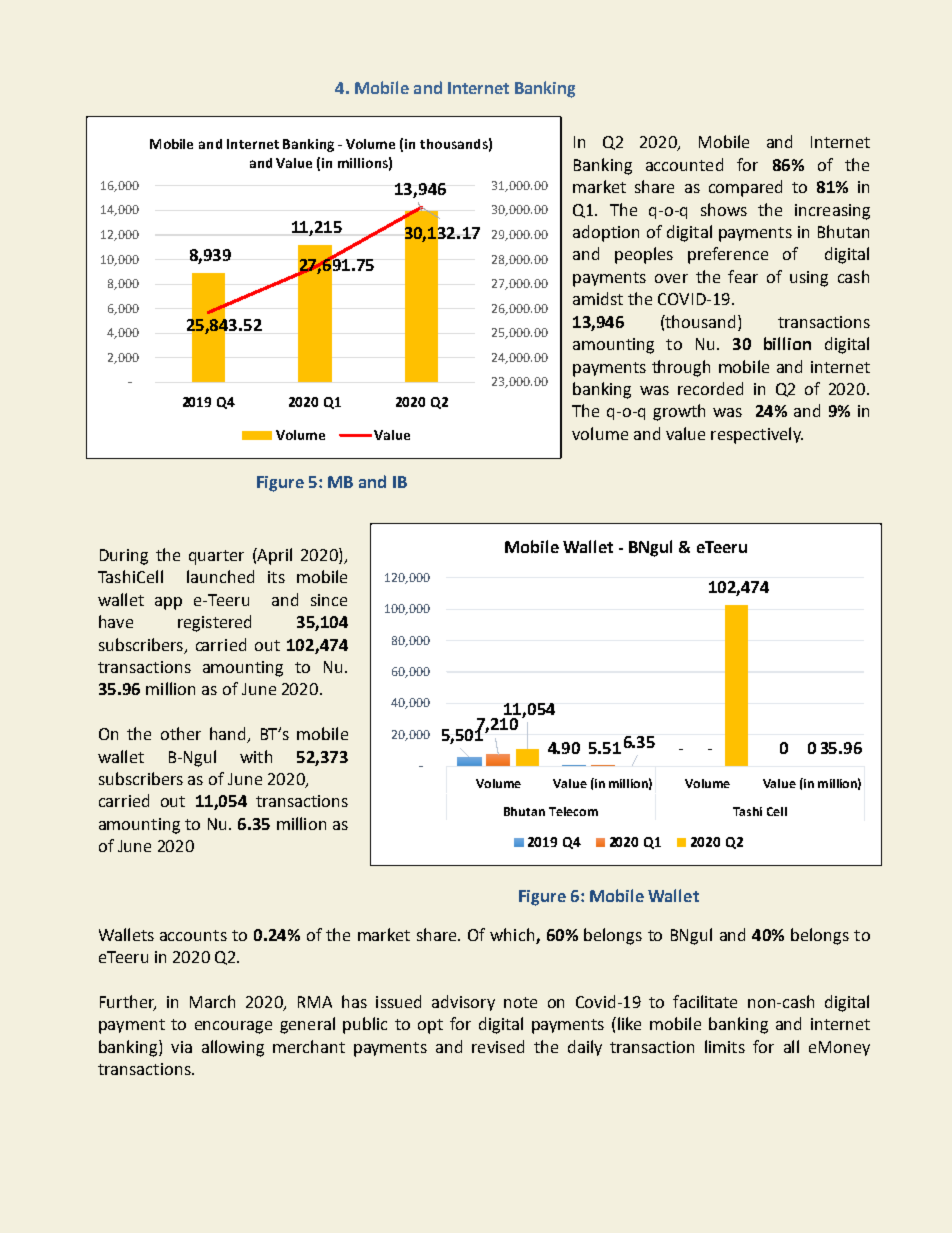  What do you see at coordinates (606, 233) in the screenshot?
I see `adoption` at bounding box center [606, 233].
